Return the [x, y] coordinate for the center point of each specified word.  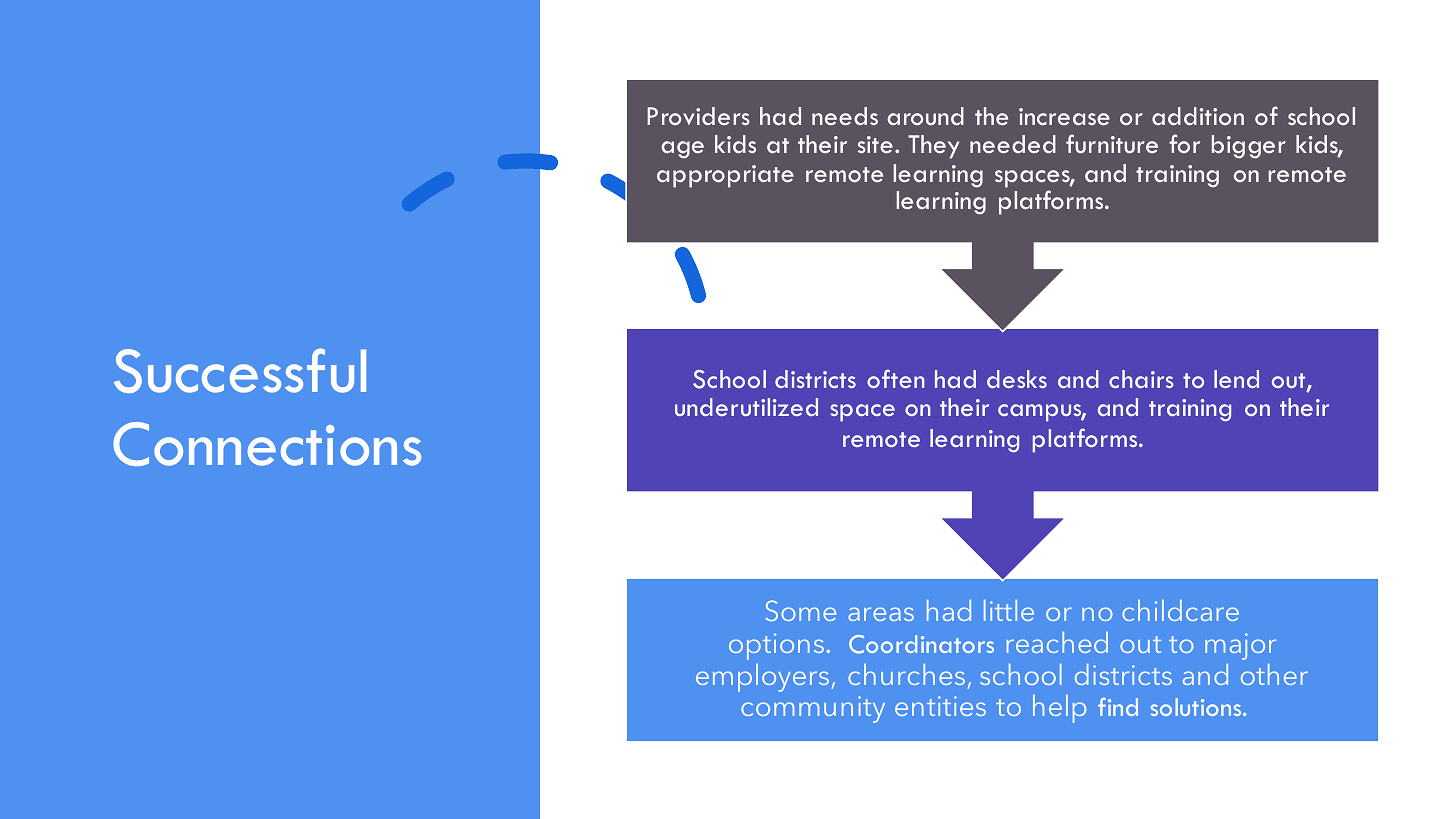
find [1118, 707]
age [682, 150]
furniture [1112, 143]
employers [762, 677]
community [813, 709]
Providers [698, 116]
